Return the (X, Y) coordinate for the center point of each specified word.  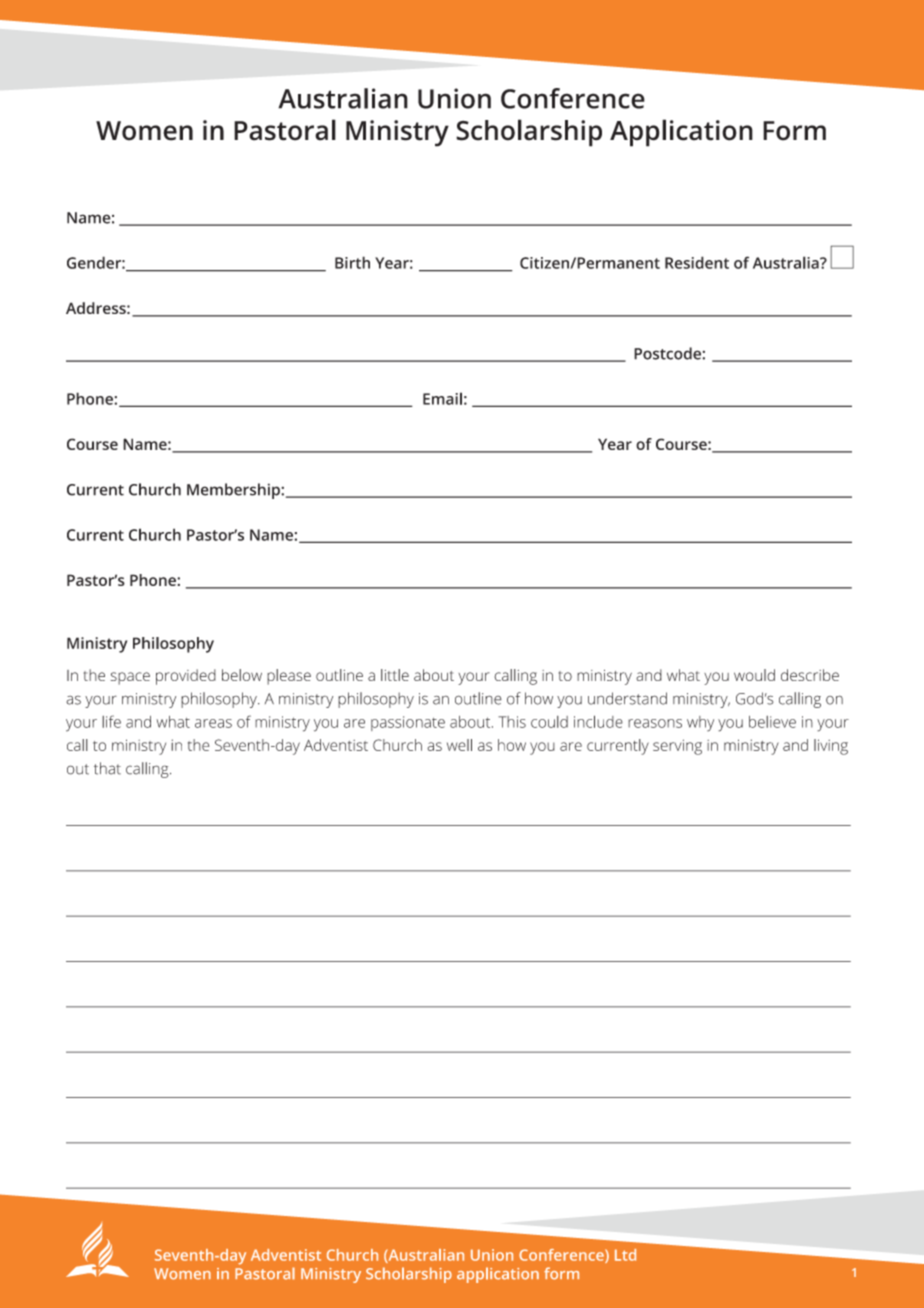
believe (772, 722)
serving (677, 747)
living (831, 747)
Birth (352, 262)
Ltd (625, 1255)
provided (186, 677)
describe (810, 675)
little (395, 675)
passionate (408, 723)
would (754, 675)
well (459, 745)
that (107, 768)
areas (213, 723)
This (512, 722)
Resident (697, 262)
